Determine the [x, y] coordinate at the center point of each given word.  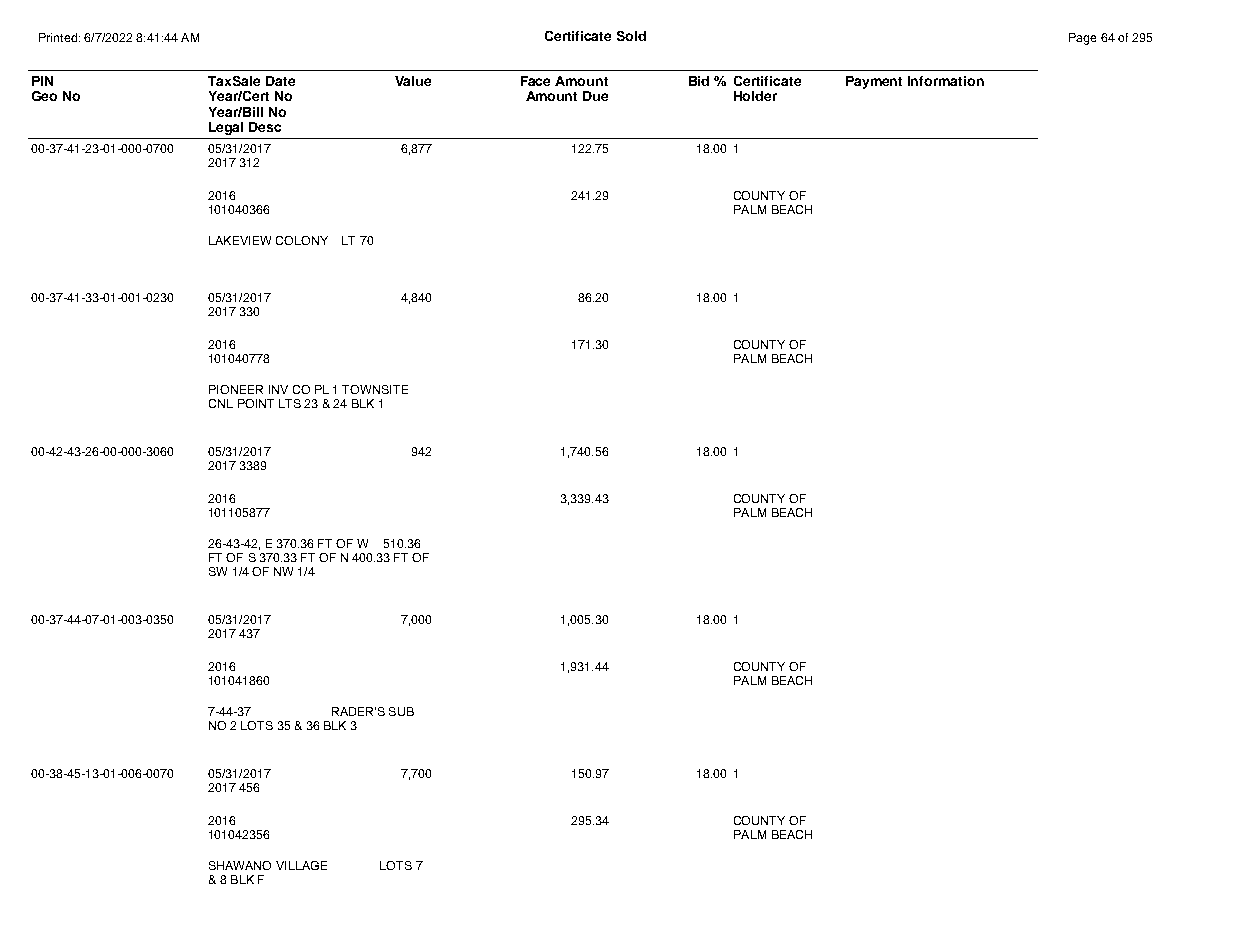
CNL [221, 403]
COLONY [302, 240]
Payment [874, 82]
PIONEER [236, 389]
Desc [265, 127]
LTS [290, 403]
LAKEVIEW [240, 240]
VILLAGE [301, 865]
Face [535, 81]
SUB [401, 711]
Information [946, 81]
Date [280, 81]
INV [278, 389]
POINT [256, 403]
